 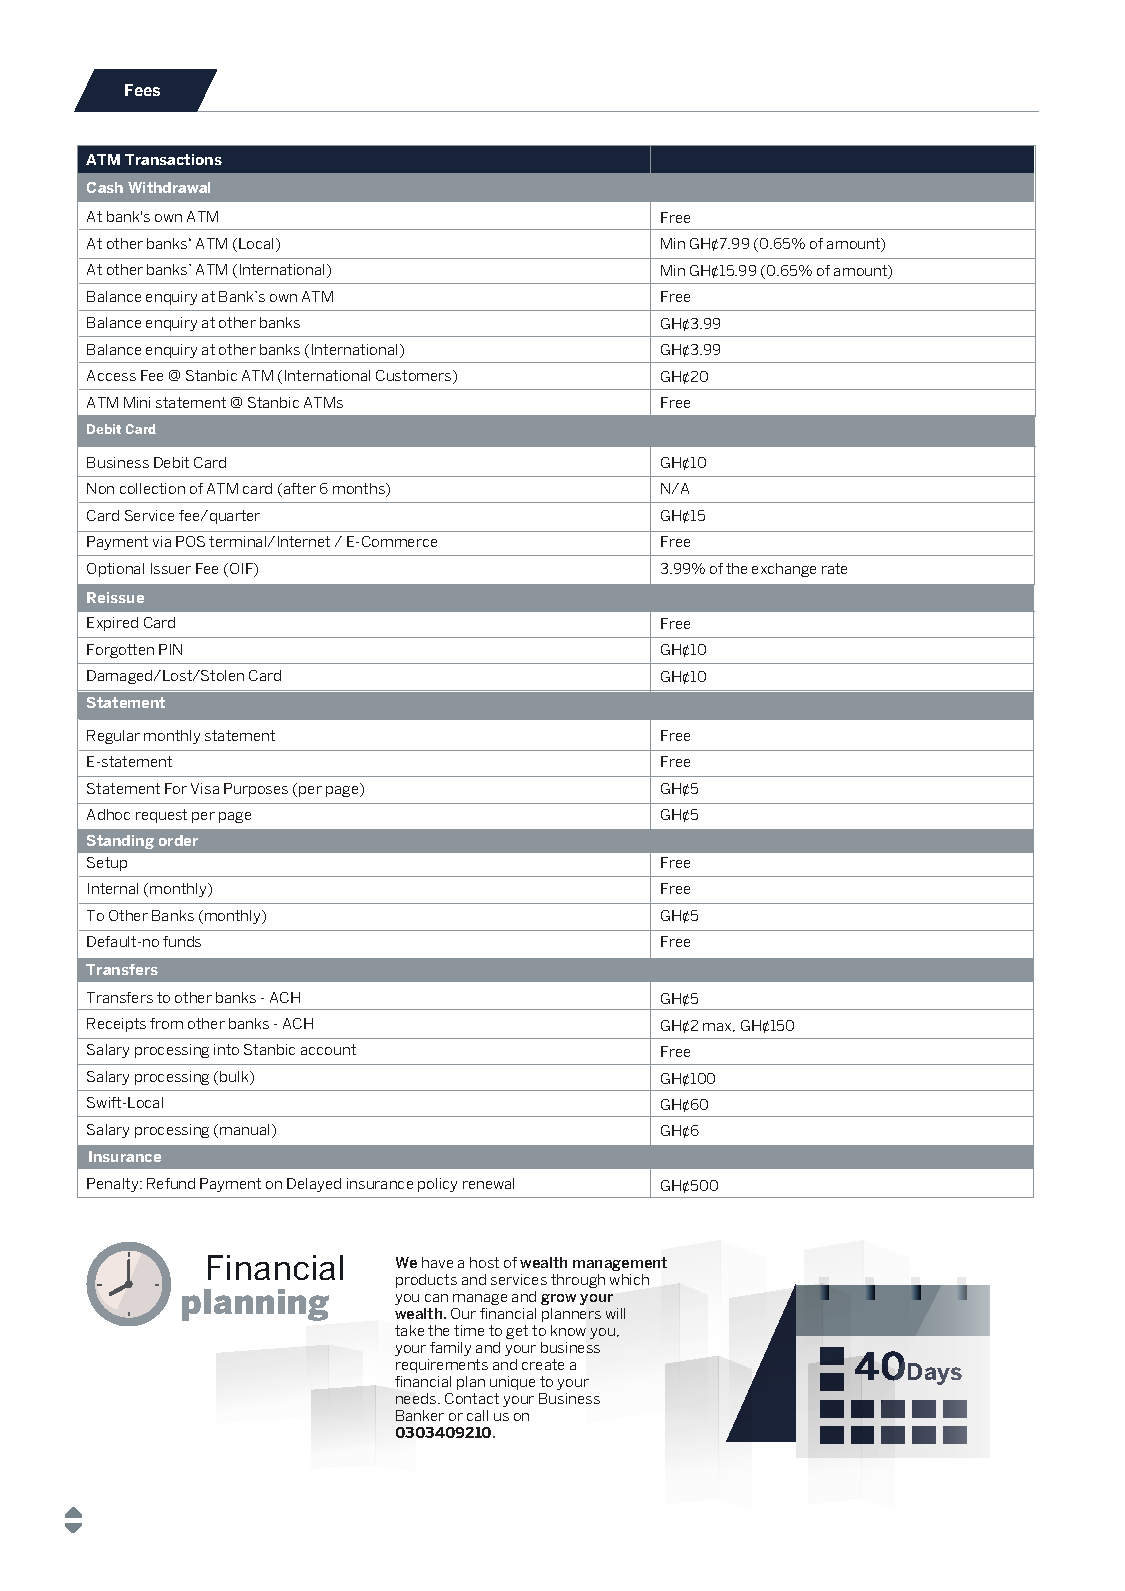 What do you see at coordinates (205, 788) in the screenshot?
I see `Visa` at bounding box center [205, 788].
